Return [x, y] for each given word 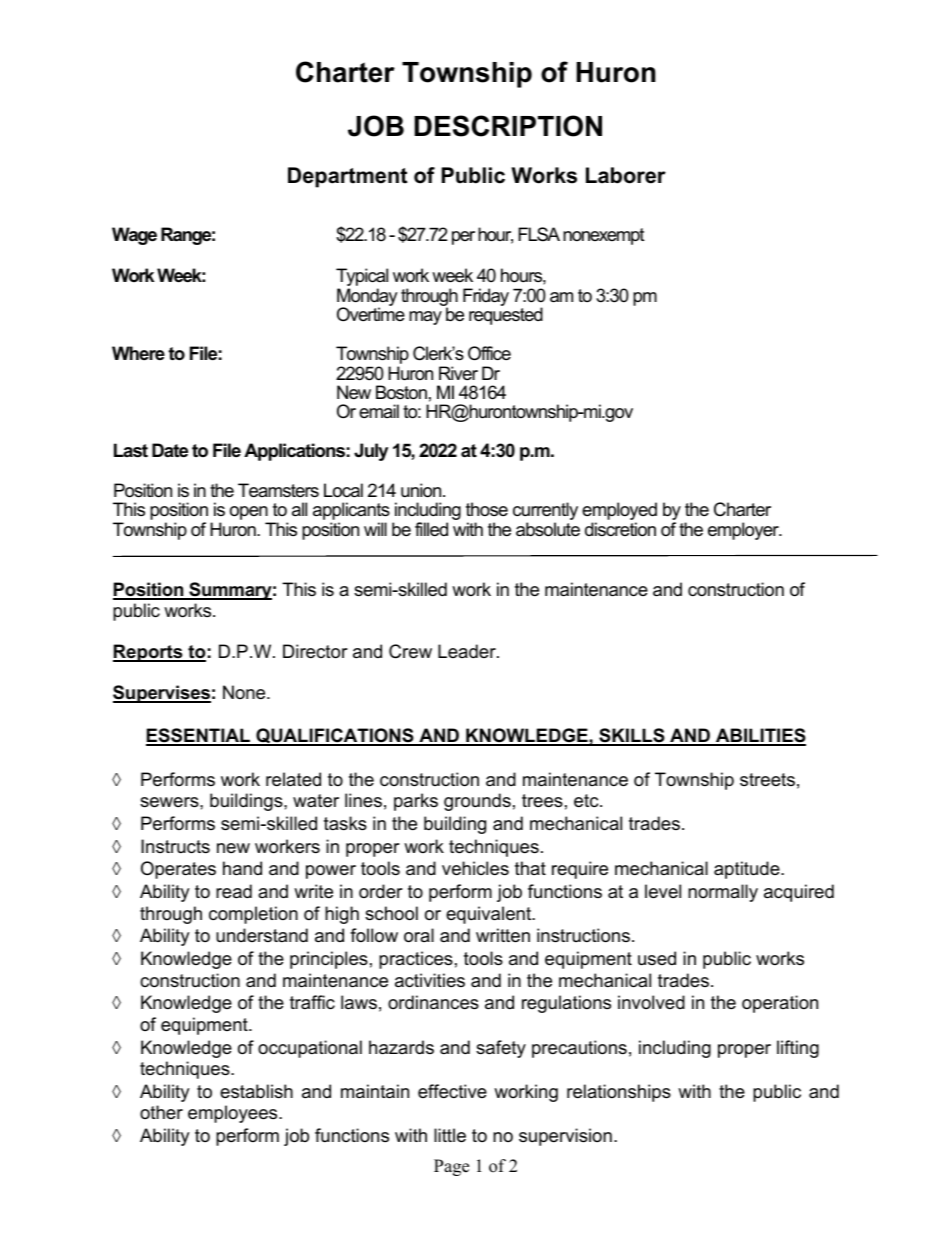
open [250, 514]
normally [723, 893]
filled [431, 529]
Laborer [626, 175]
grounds [477, 802]
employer [744, 531]
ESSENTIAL [199, 736]
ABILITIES [760, 736]
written [503, 935]
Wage [134, 236]
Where [138, 353]
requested [506, 316]
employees [234, 1114]
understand [262, 935]
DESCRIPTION [508, 126]
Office [489, 353]
